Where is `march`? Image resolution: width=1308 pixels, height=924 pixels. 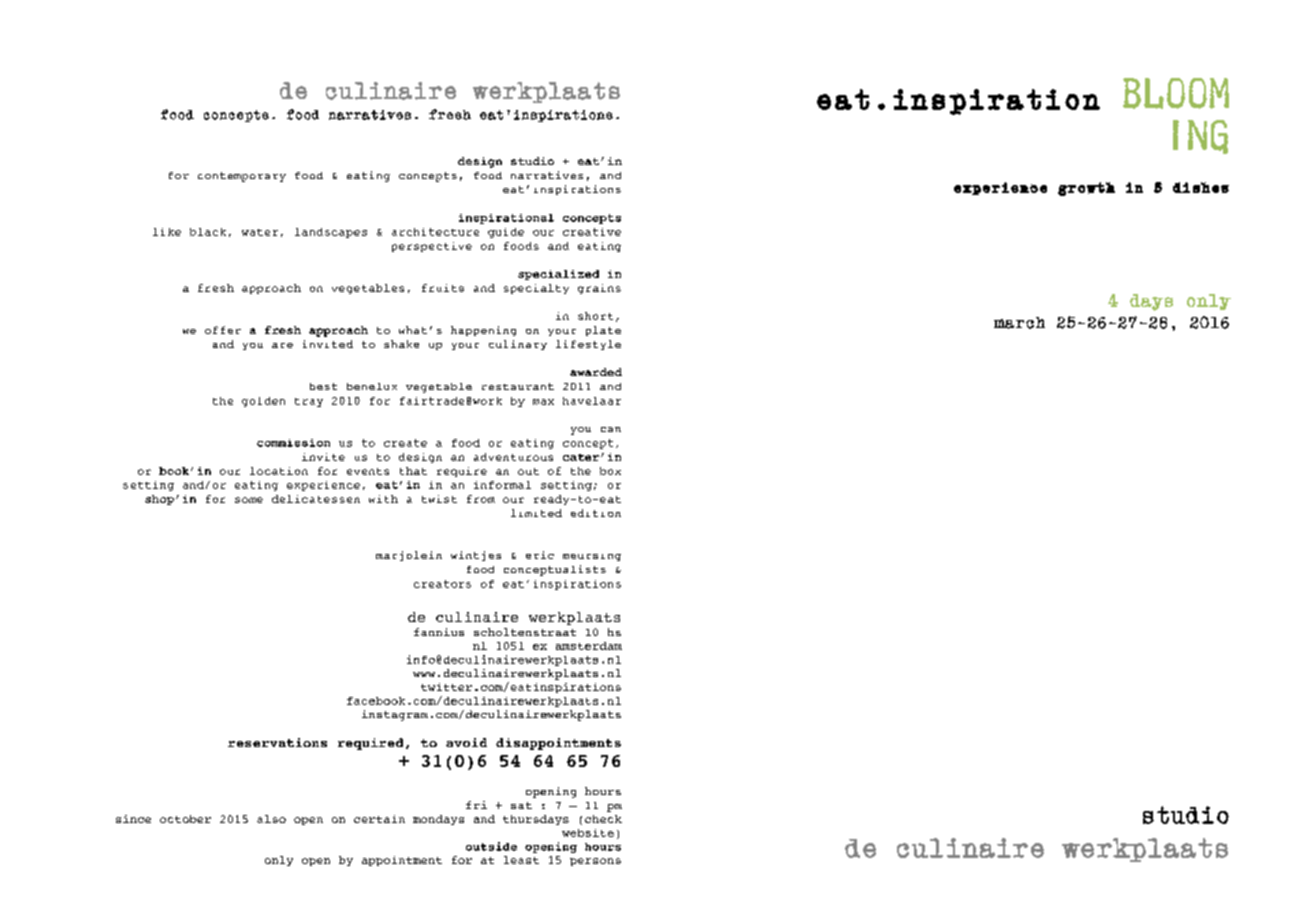 march is located at coordinates (1019, 323).
